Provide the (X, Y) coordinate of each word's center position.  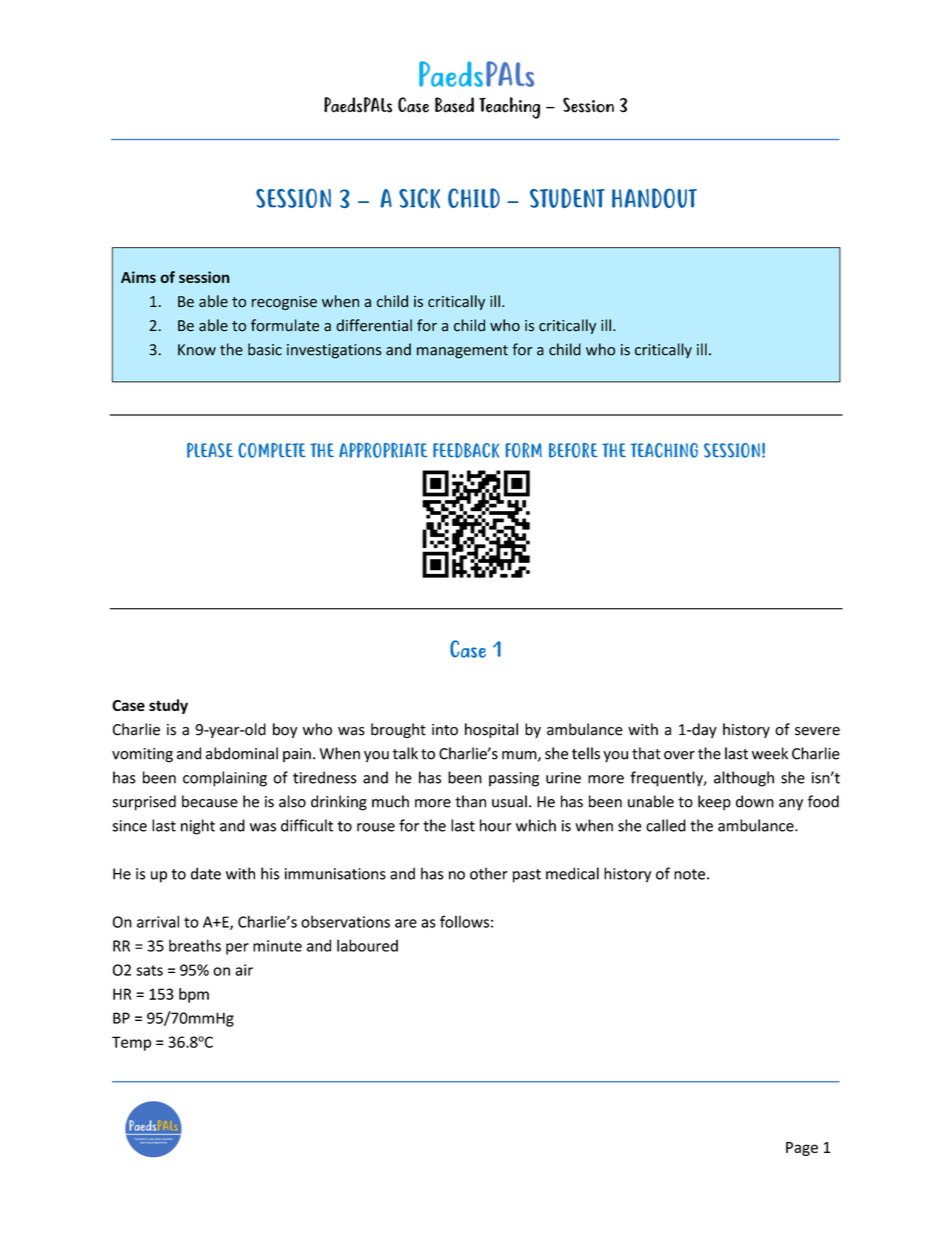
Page (802, 1149)
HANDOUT (654, 198)
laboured (367, 945)
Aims (138, 277)
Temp (131, 1043)
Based (454, 105)
